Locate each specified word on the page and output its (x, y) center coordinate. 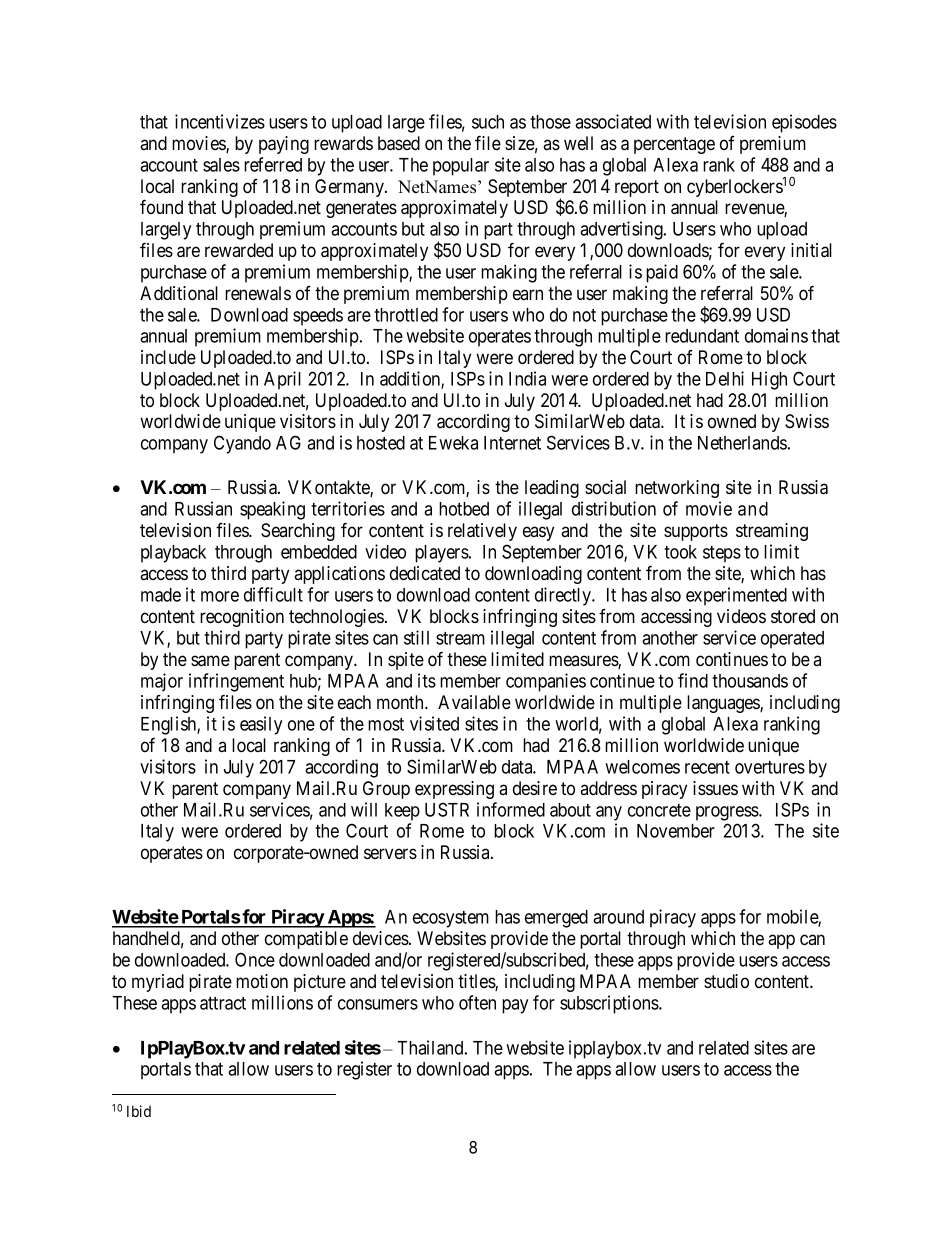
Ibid (139, 1111)
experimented (736, 596)
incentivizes (220, 121)
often (477, 1002)
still (416, 637)
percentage (674, 145)
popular (461, 167)
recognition (242, 618)
